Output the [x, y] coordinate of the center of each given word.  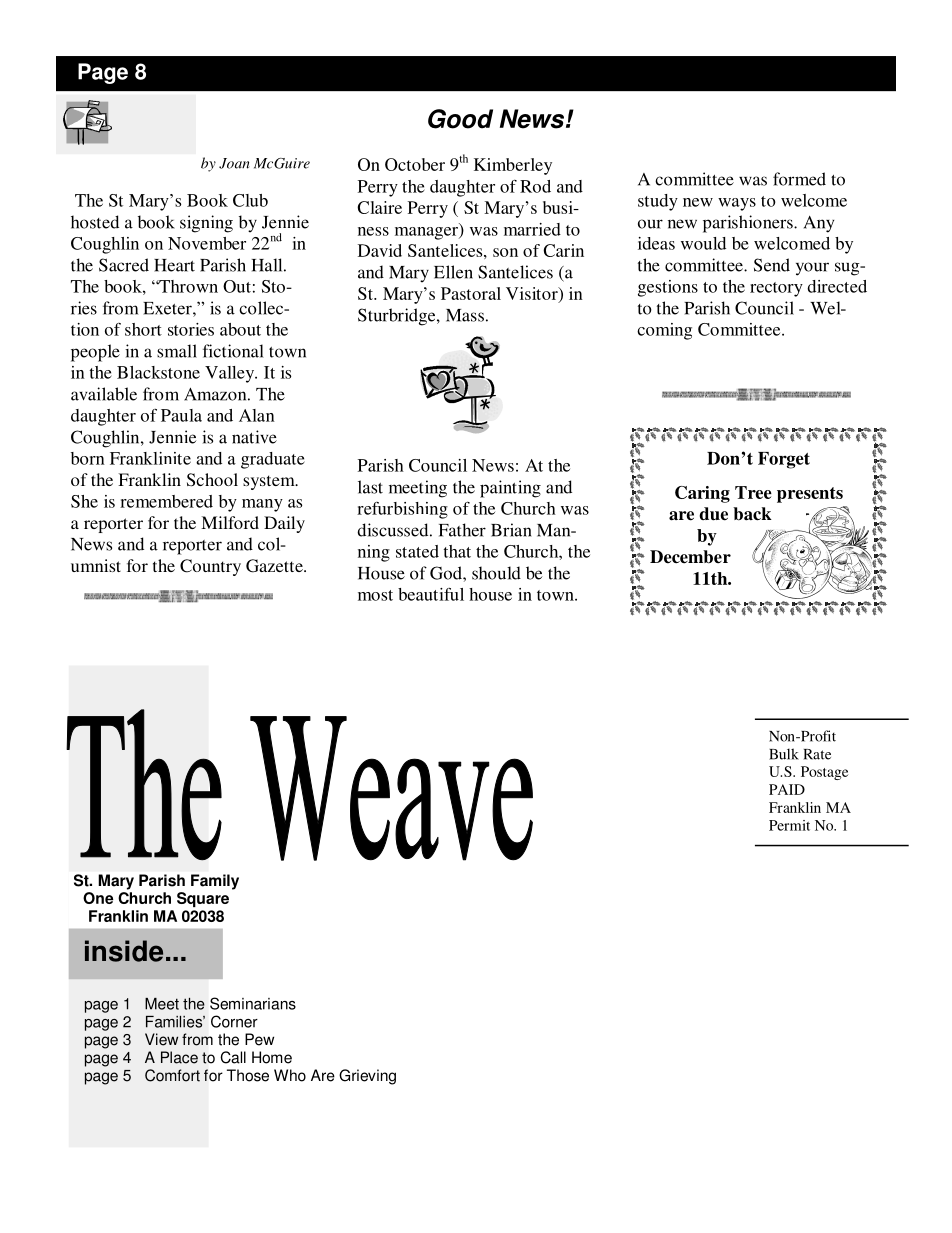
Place [179, 1057]
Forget [784, 460]
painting [510, 489]
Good [460, 119]
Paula [181, 415]
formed [799, 179]
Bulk [784, 754]
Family [215, 882]
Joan [234, 163]
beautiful [431, 594]
